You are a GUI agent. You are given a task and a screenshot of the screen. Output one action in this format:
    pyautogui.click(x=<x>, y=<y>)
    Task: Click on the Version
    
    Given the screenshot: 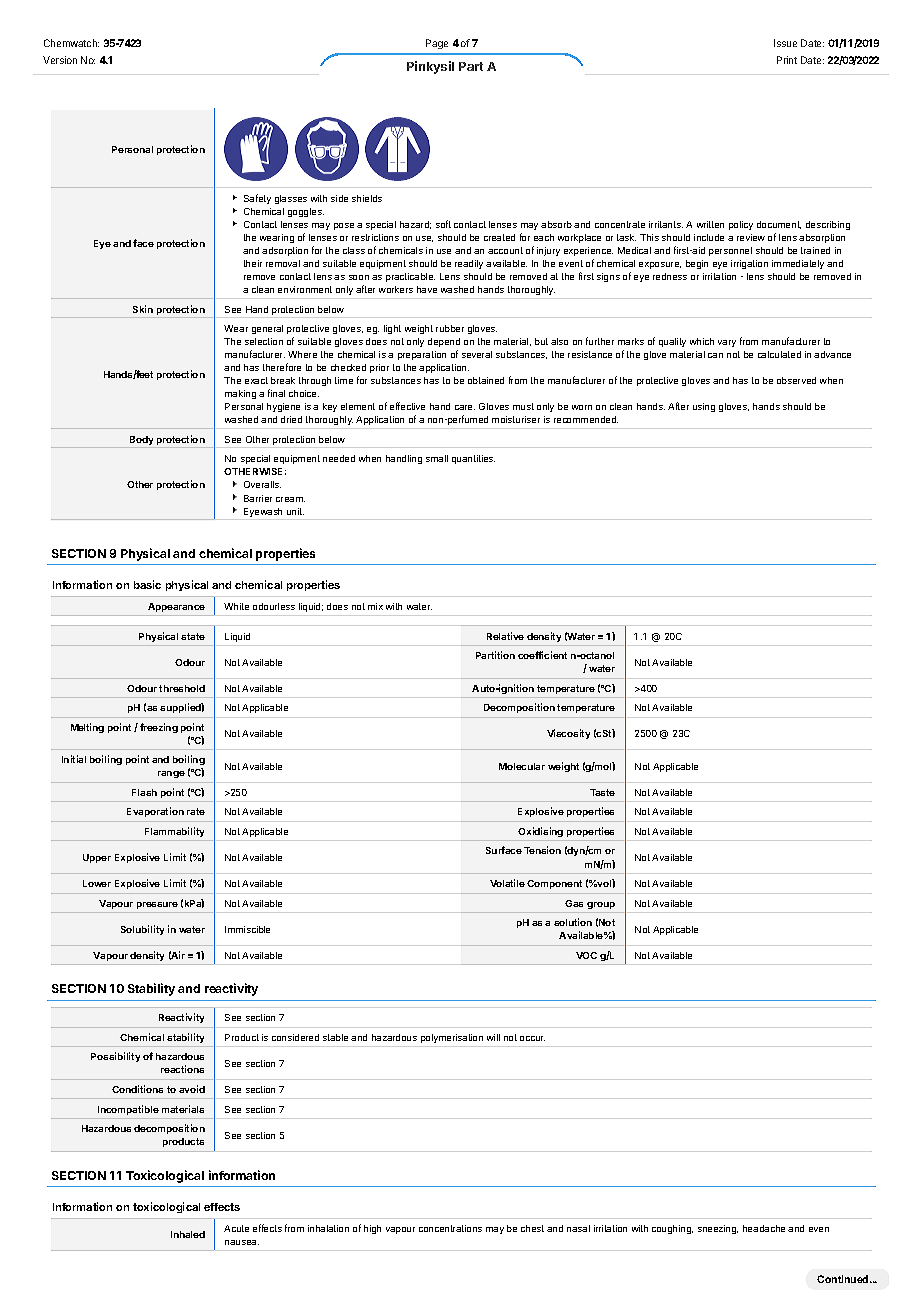 What is the action you would take?
    pyautogui.click(x=60, y=60)
